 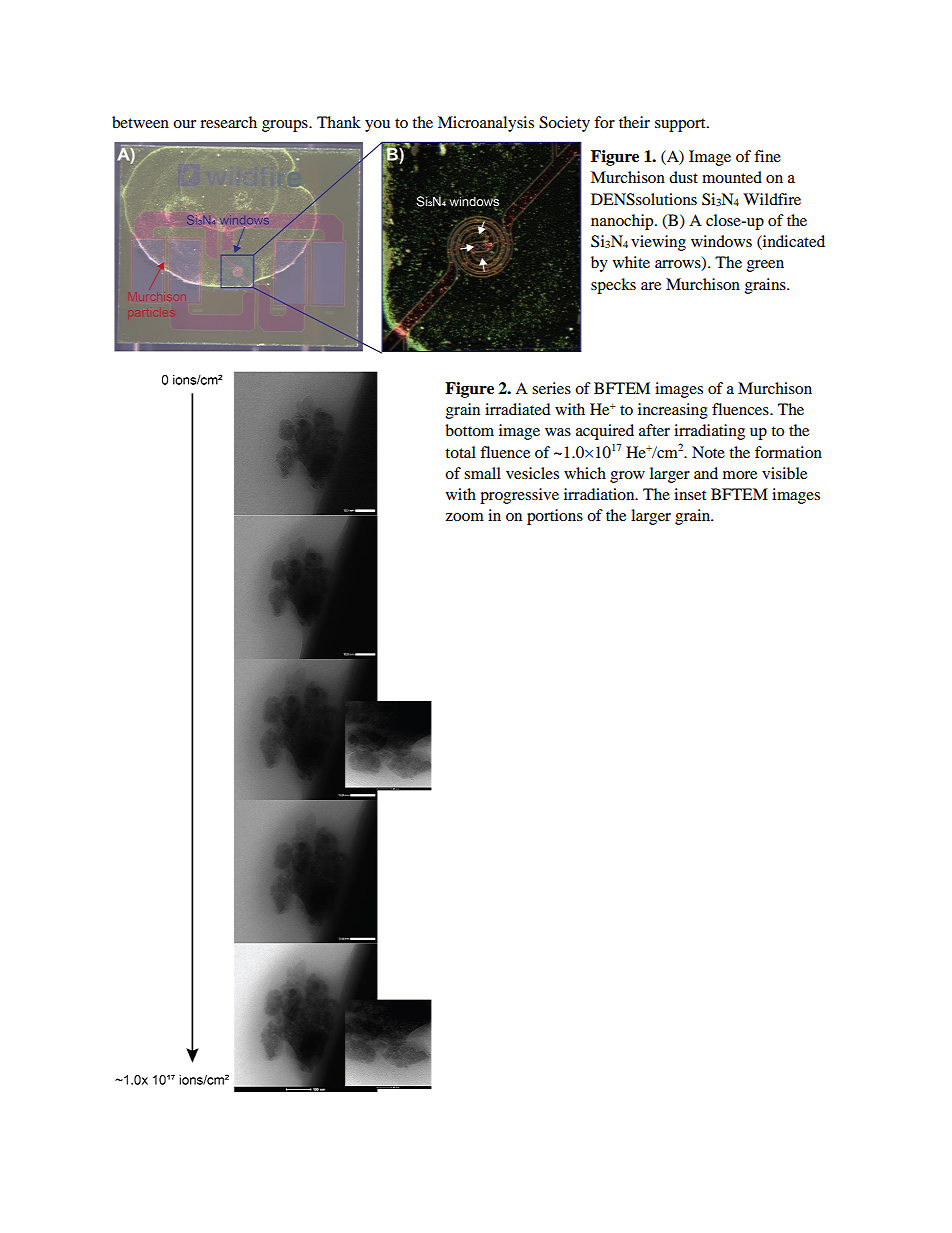 What do you see at coordinates (518, 409) in the image?
I see `irradiated` at bounding box center [518, 409].
